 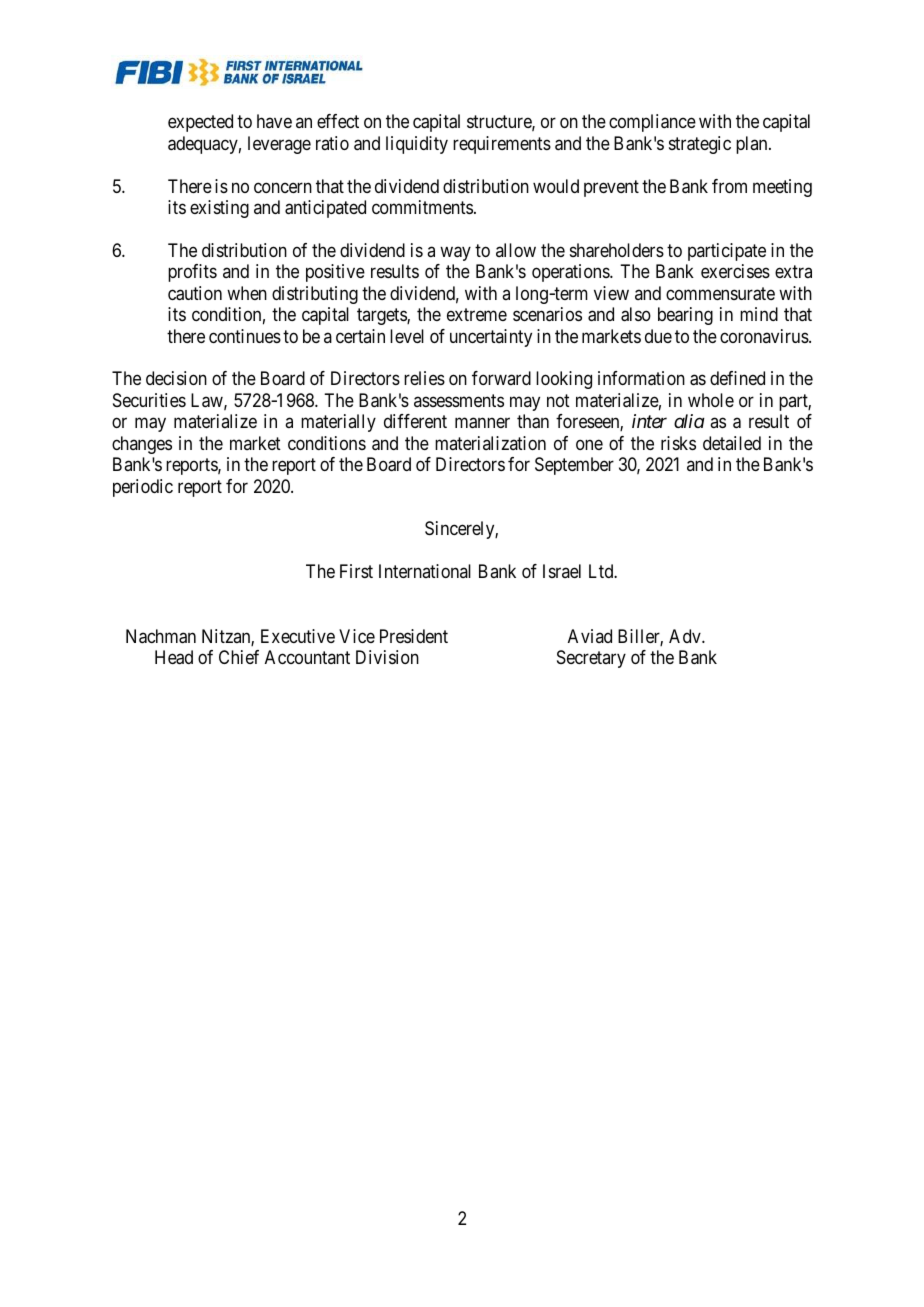 What do you see at coordinates (686, 636) in the screenshot?
I see `Adv` at bounding box center [686, 636].
